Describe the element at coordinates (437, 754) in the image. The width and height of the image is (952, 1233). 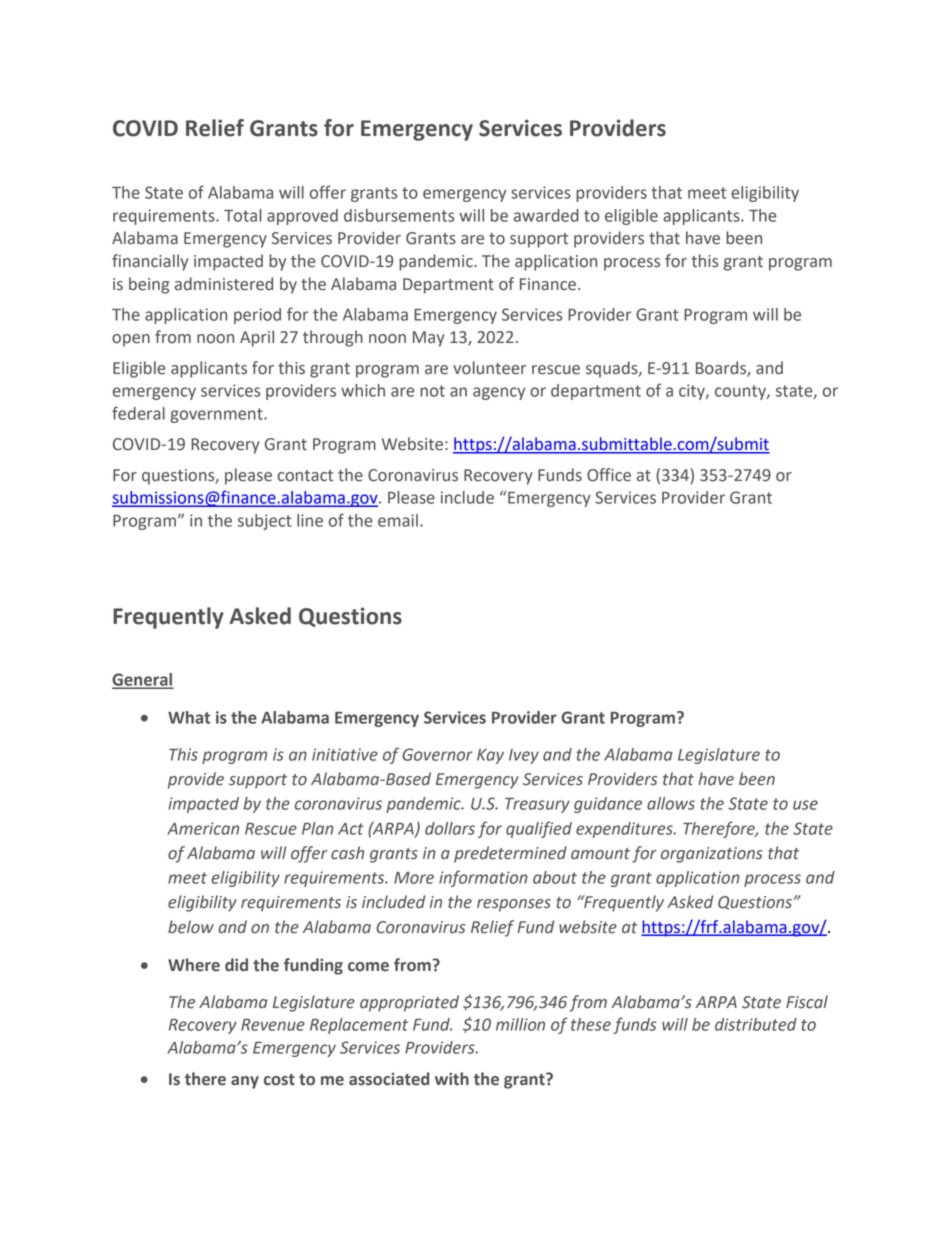
I see `Governor` at that location.
